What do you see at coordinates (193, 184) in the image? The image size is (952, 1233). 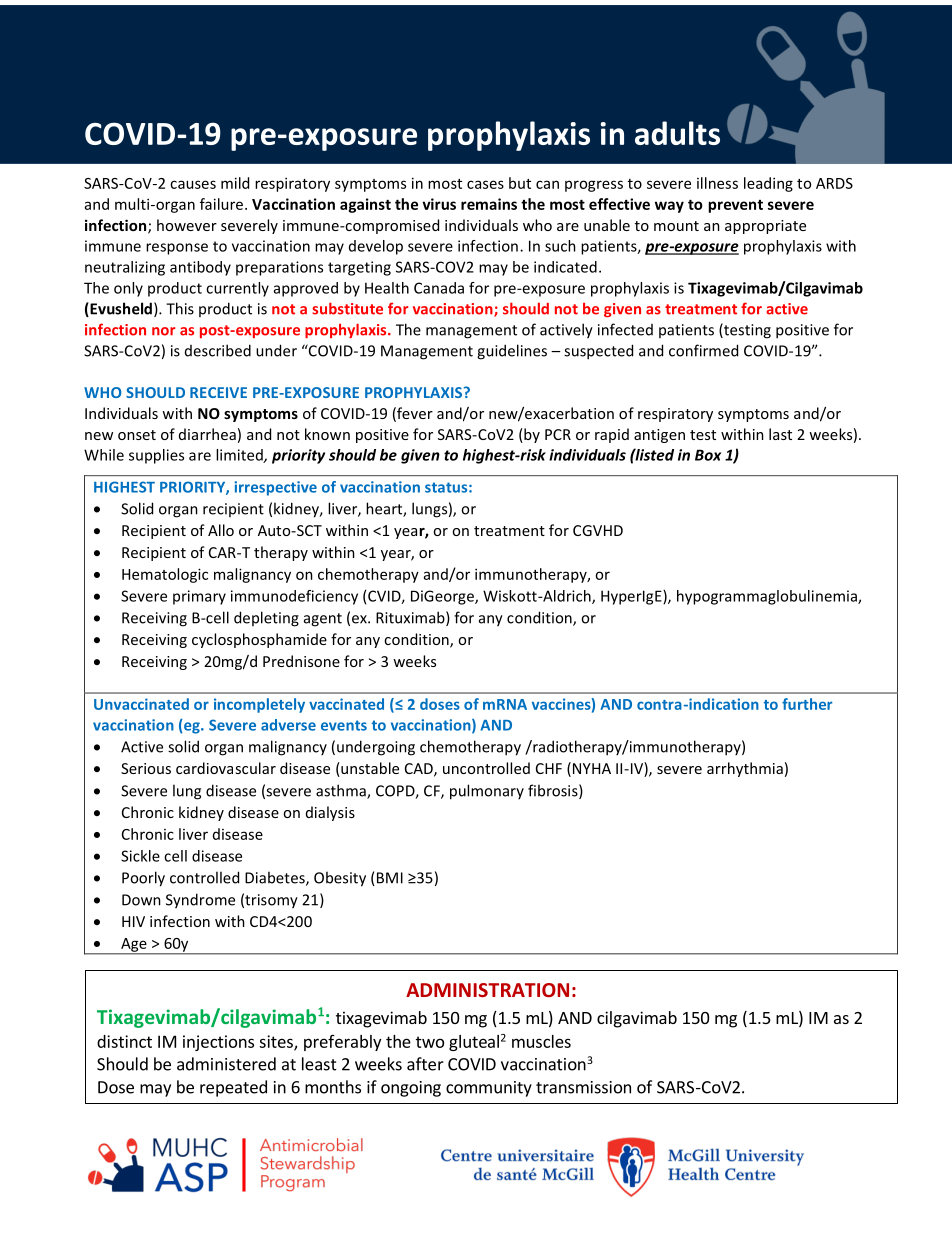 I see `causes` at bounding box center [193, 184].
